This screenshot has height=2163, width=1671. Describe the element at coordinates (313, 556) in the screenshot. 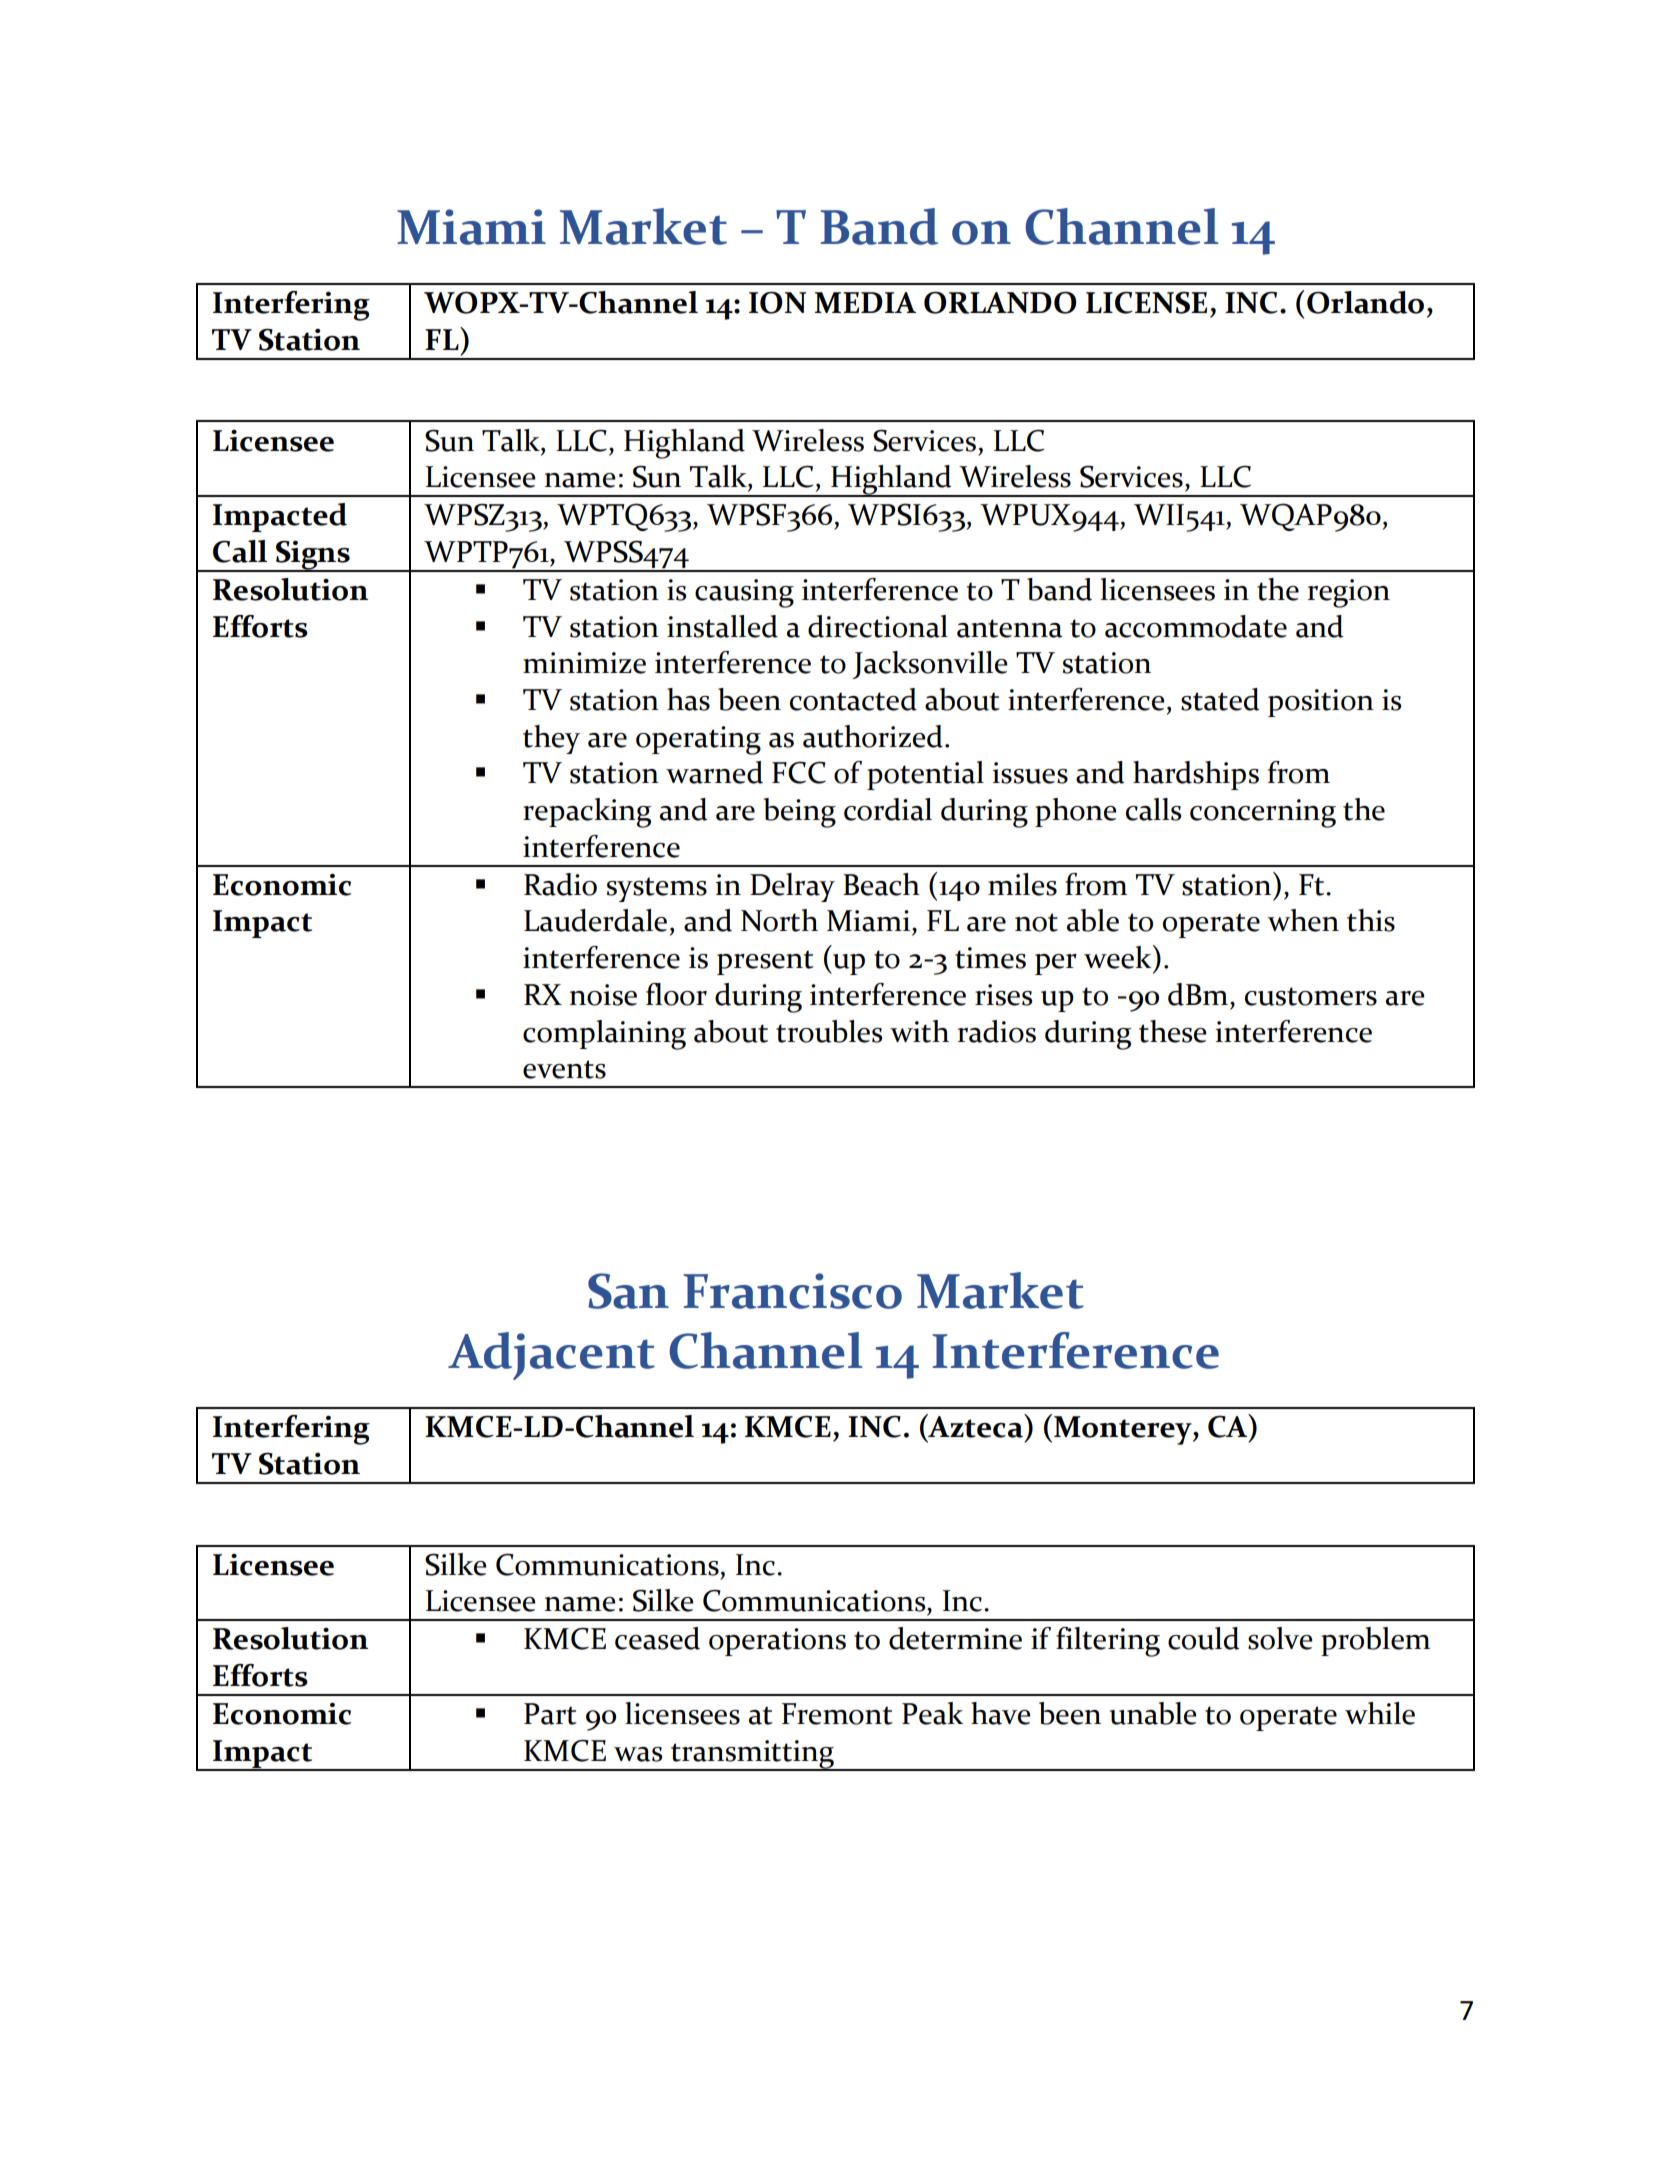

I see `Signs` at that location.
